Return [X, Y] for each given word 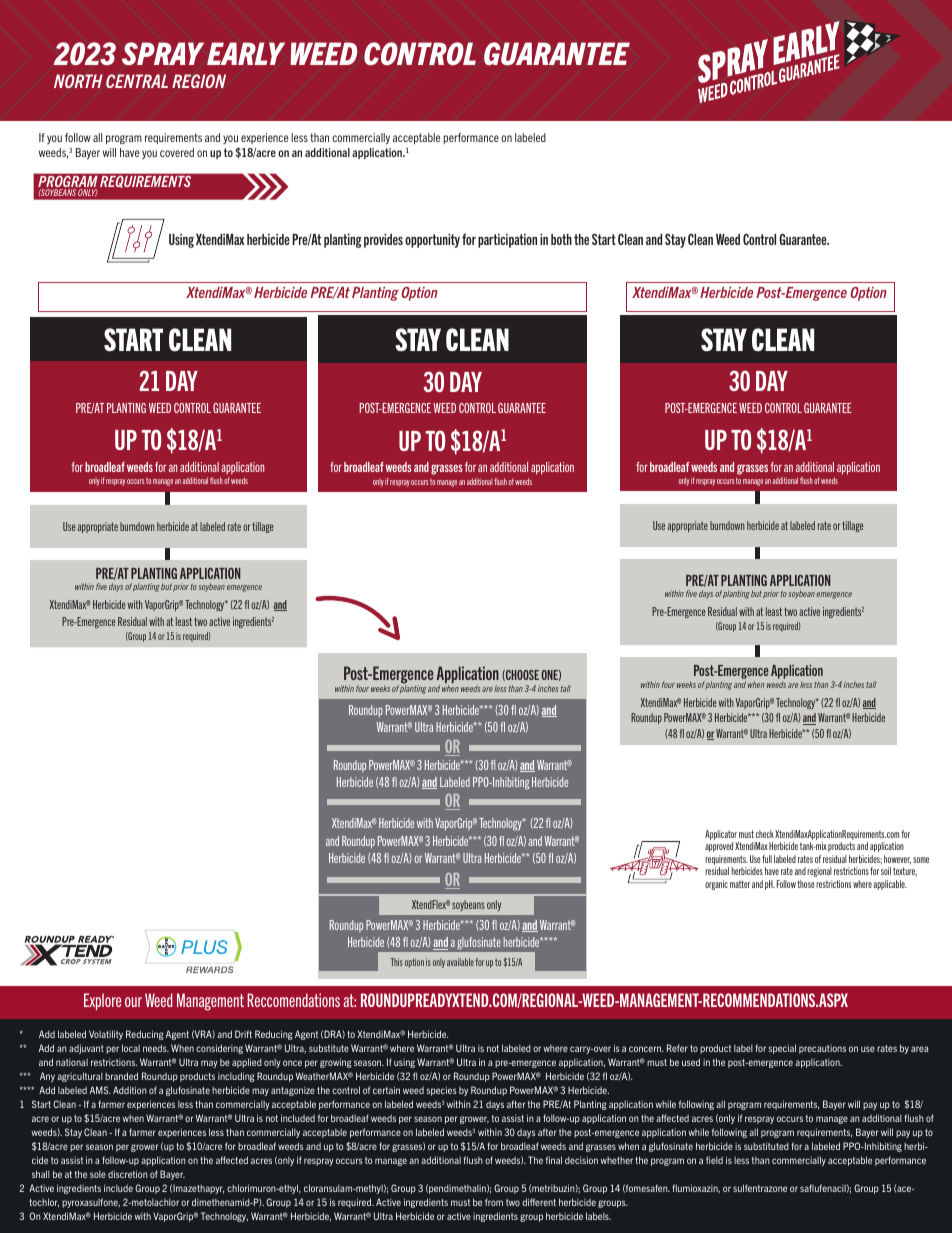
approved [719, 847]
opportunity [432, 241]
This [396, 962]
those [806, 884]
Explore [102, 1001]
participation [507, 241]
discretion [128, 1174]
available [460, 962]
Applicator [722, 836]
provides [383, 241]
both [561, 239]
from [494, 1202]
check [765, 834]
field [714, 1160]
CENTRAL [137, 81]
